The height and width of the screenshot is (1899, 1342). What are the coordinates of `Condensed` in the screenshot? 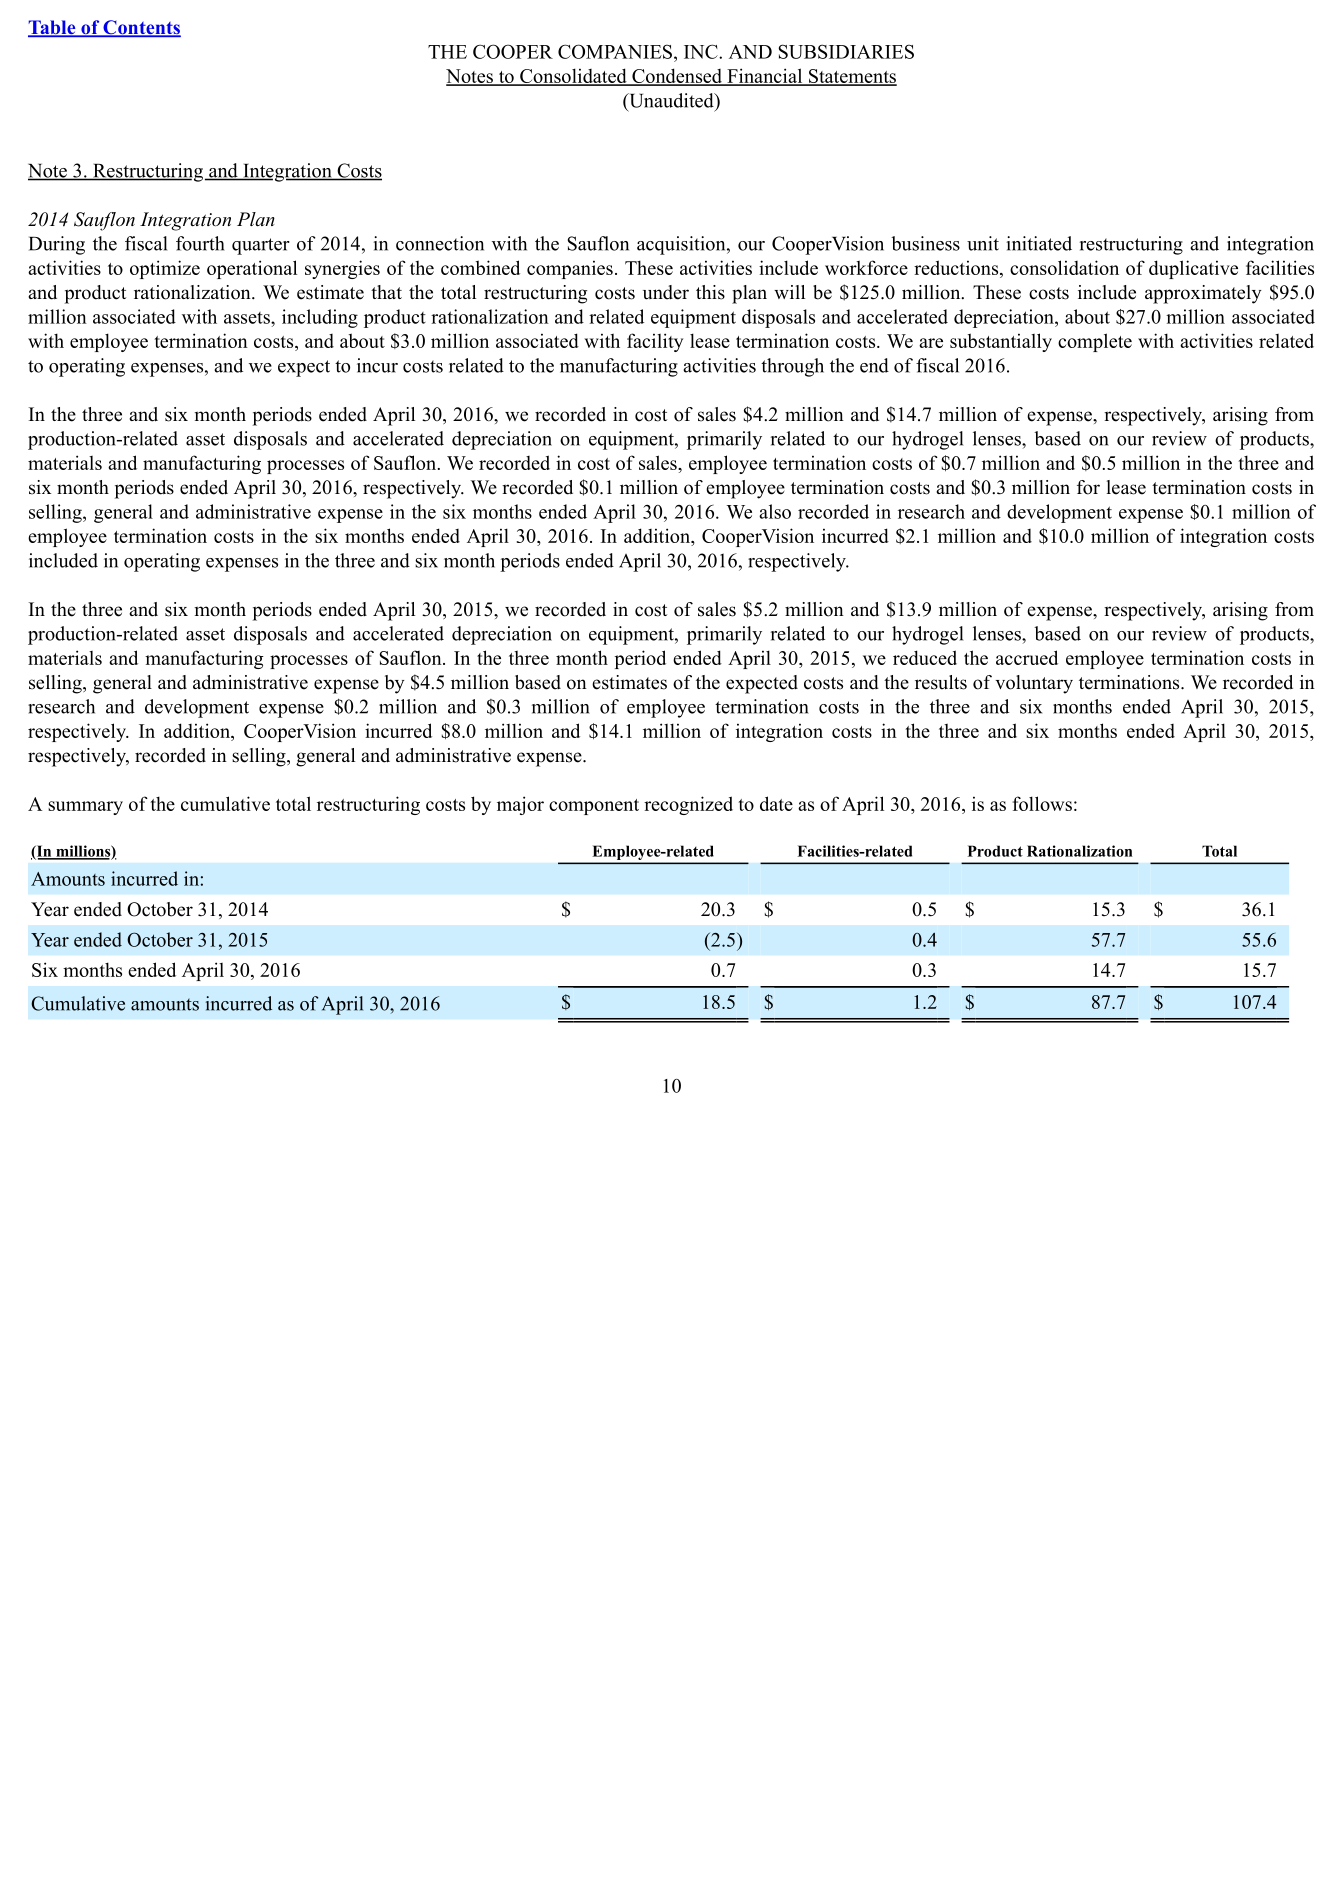 It's located at (677, 77).
